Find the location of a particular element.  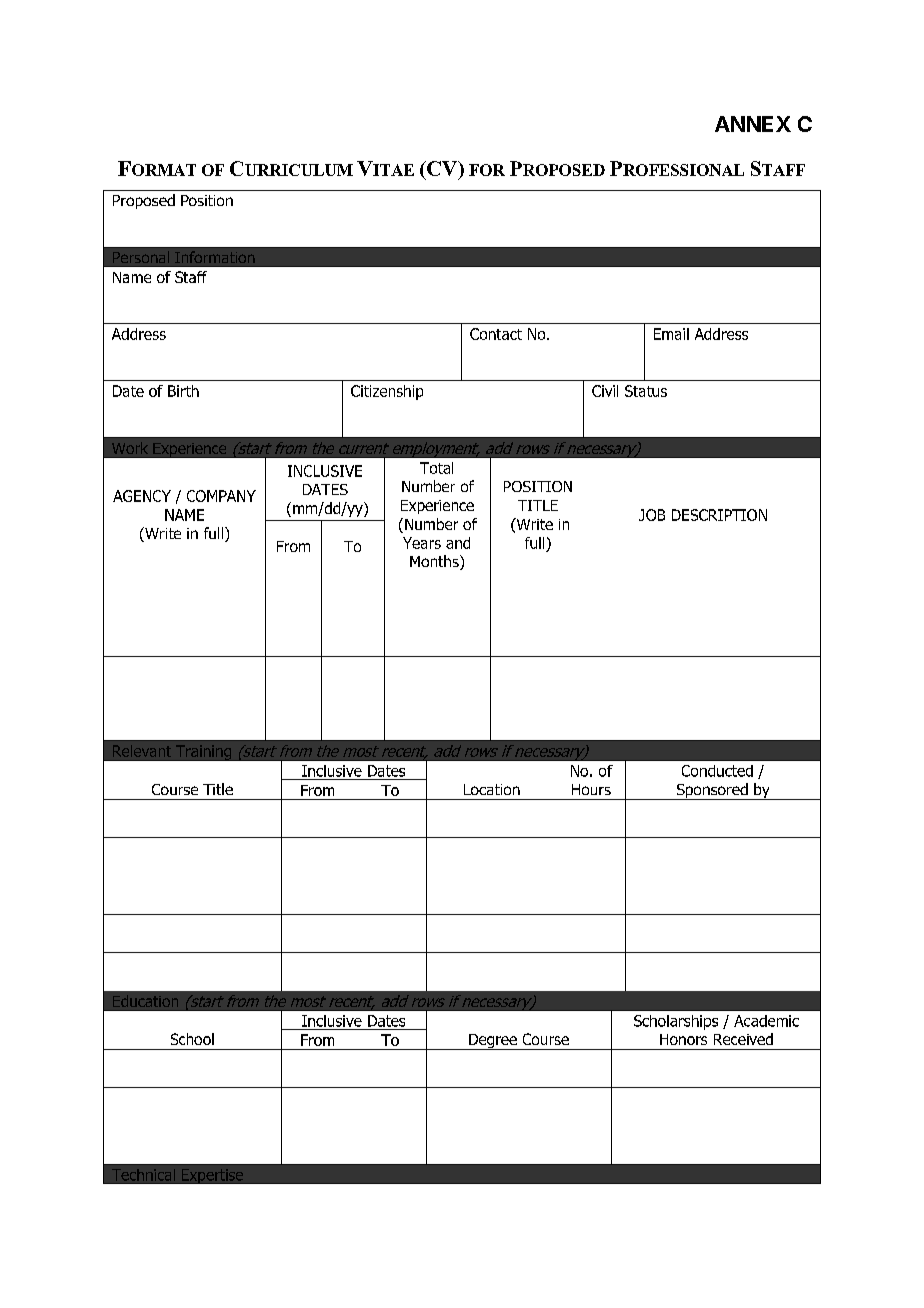

Scholarships is located at coordinates (676, 1022).
